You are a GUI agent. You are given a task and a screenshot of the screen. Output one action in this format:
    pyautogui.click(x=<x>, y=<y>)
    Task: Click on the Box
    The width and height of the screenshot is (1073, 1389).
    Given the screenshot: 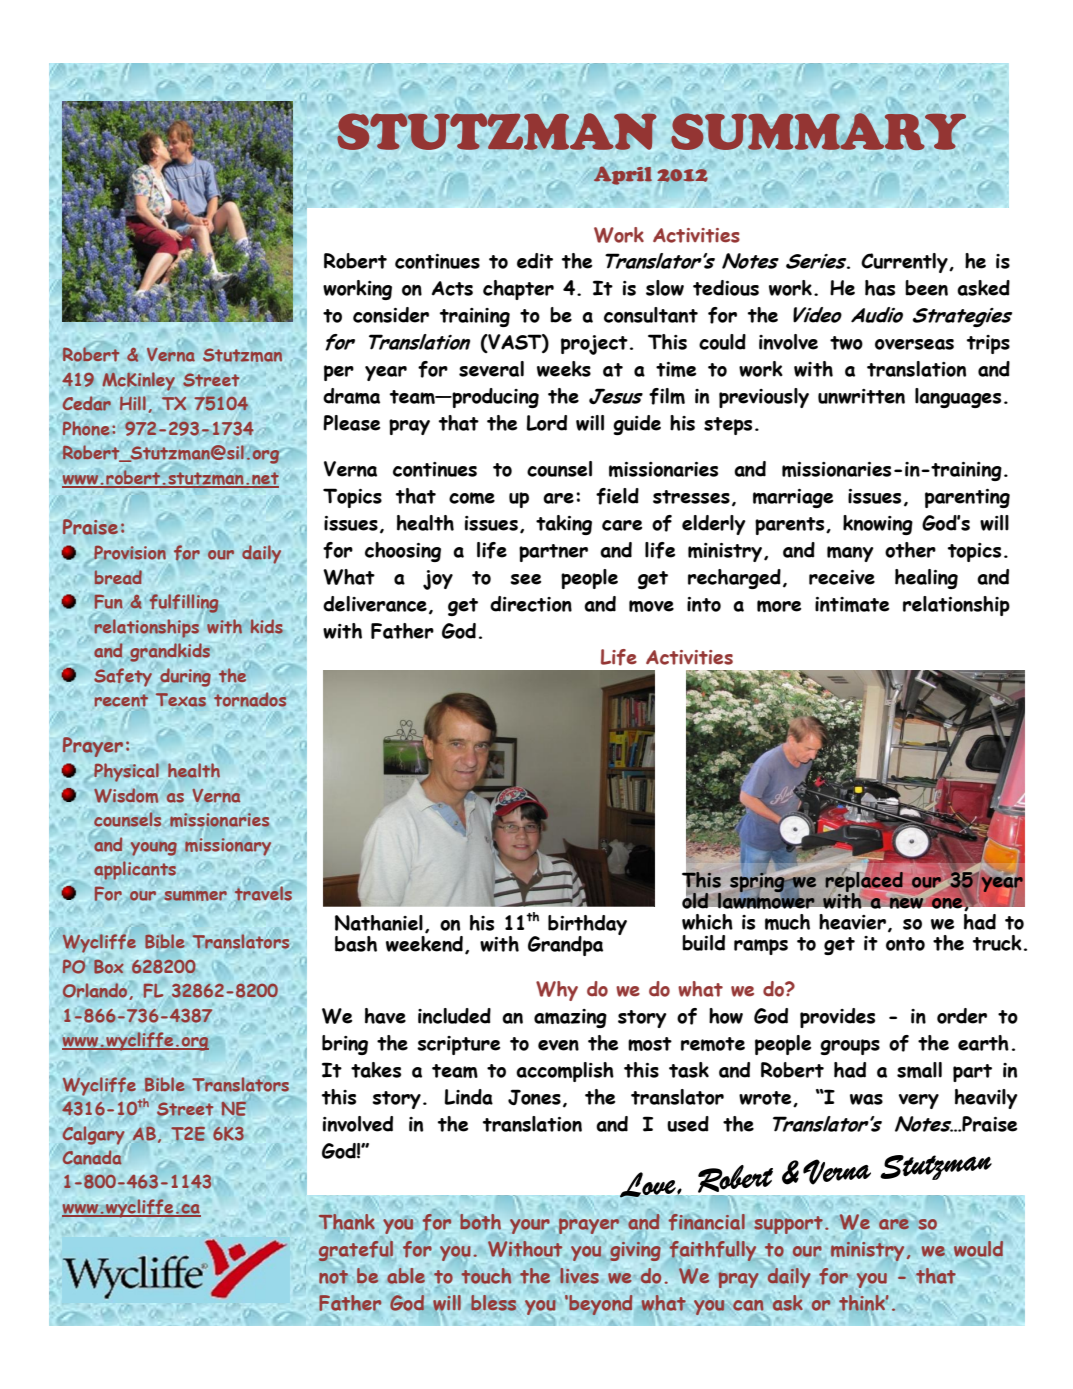 What is the action you would take?
    pyautogui.click(x=109, y=967)
